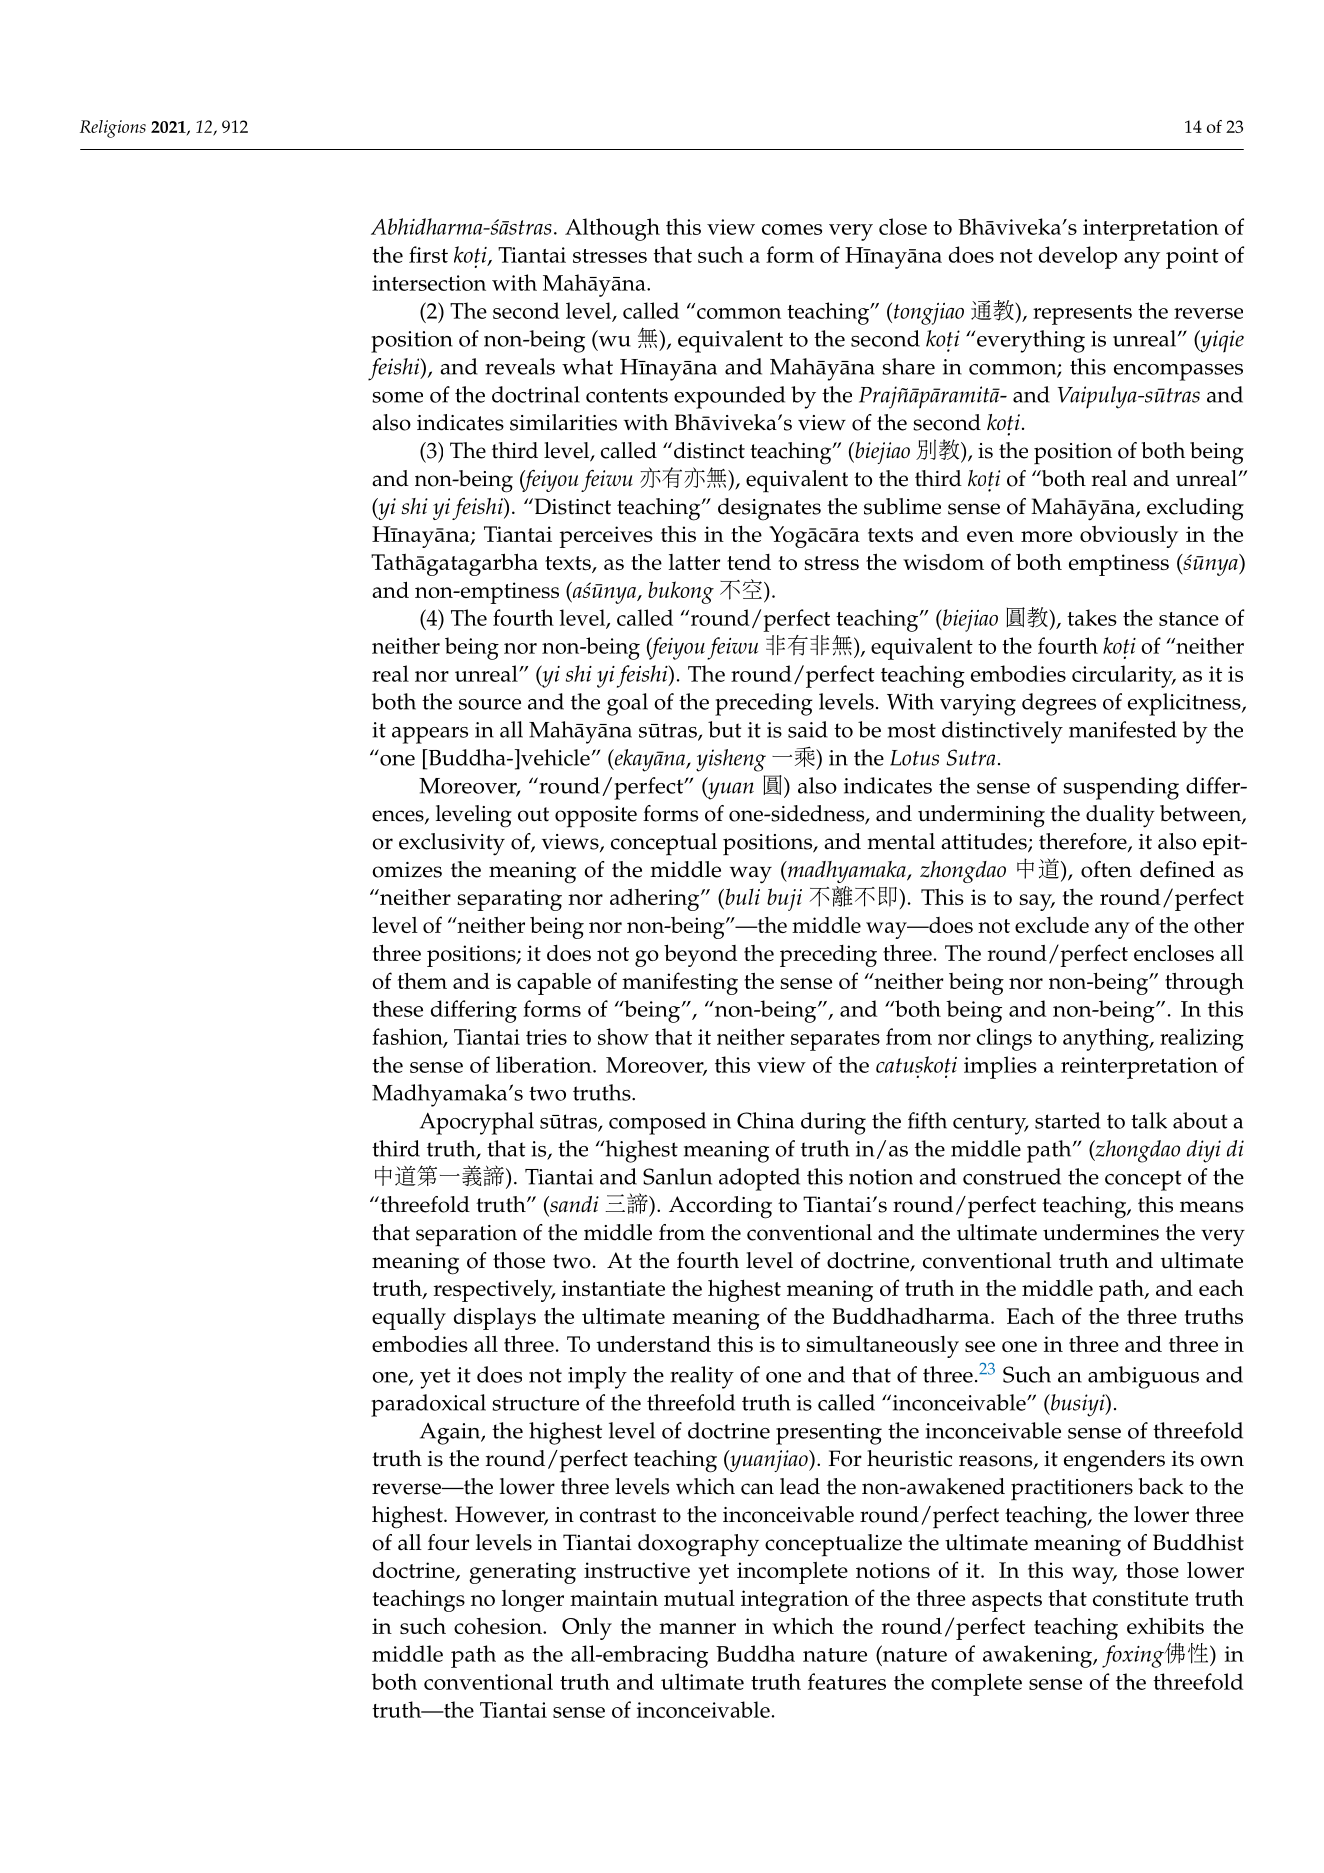  What do you see at coordinates (499, 1626) in the document?
I see `cohesion` at bounding box center [499, 1626].
